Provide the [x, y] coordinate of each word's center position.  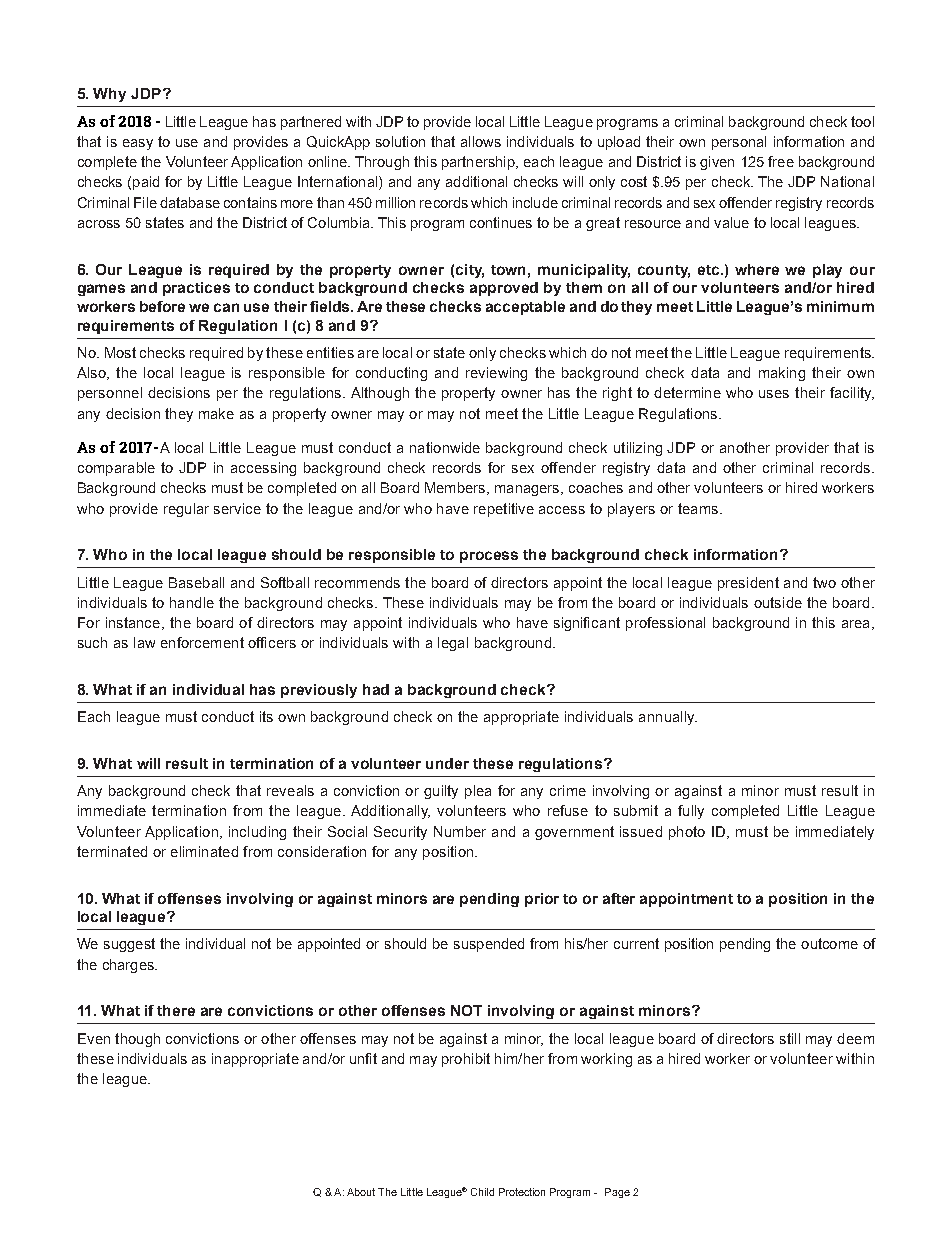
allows [481, 141]
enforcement [202, 642]
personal [739, 143]
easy [138, 144]
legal [453, 644]
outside [778, 602]
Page [617, 1193]
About [361, 1192]
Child [482, 1192]
